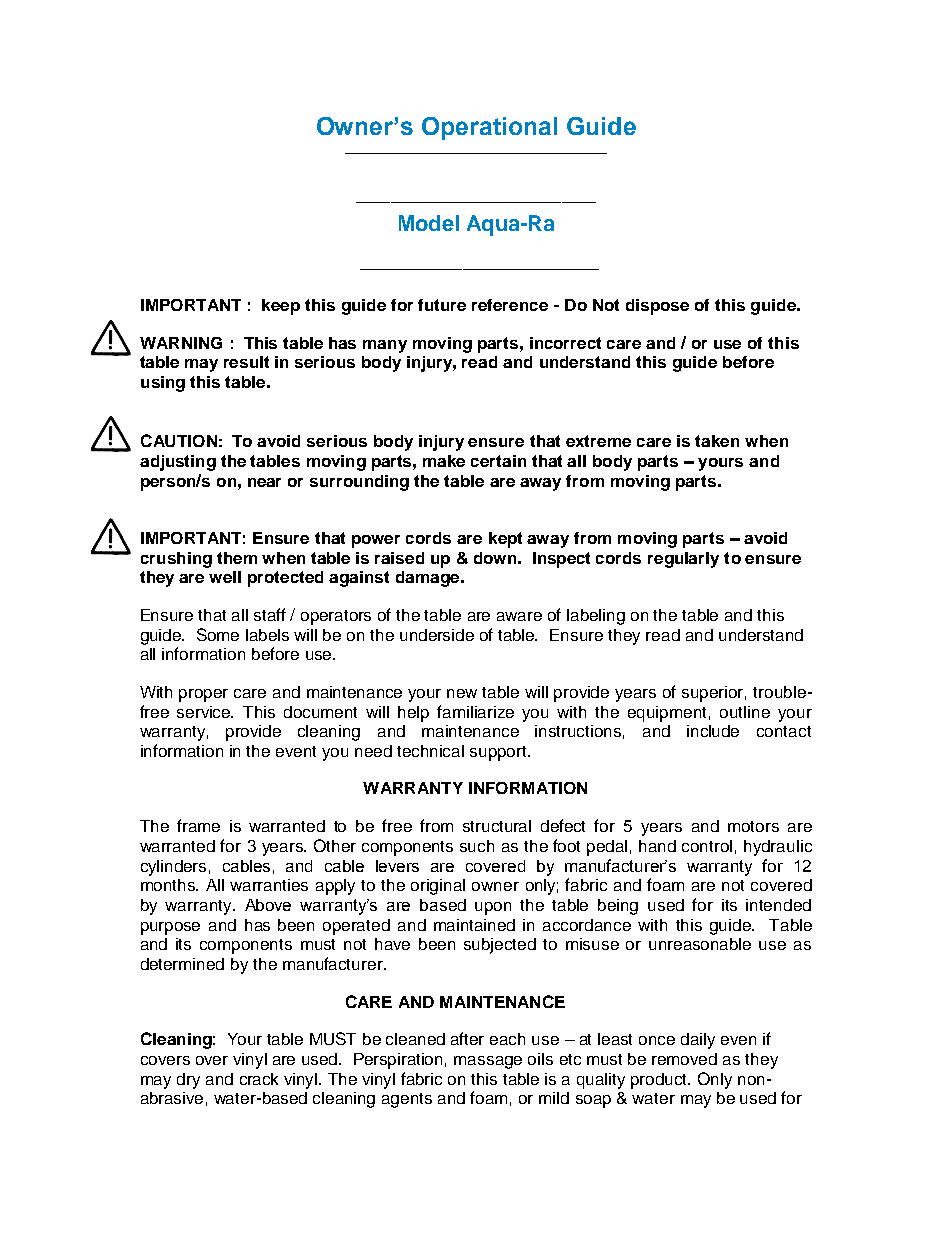 The image size is (952, 1233). I want to click on Operational, so click(489, 128).
